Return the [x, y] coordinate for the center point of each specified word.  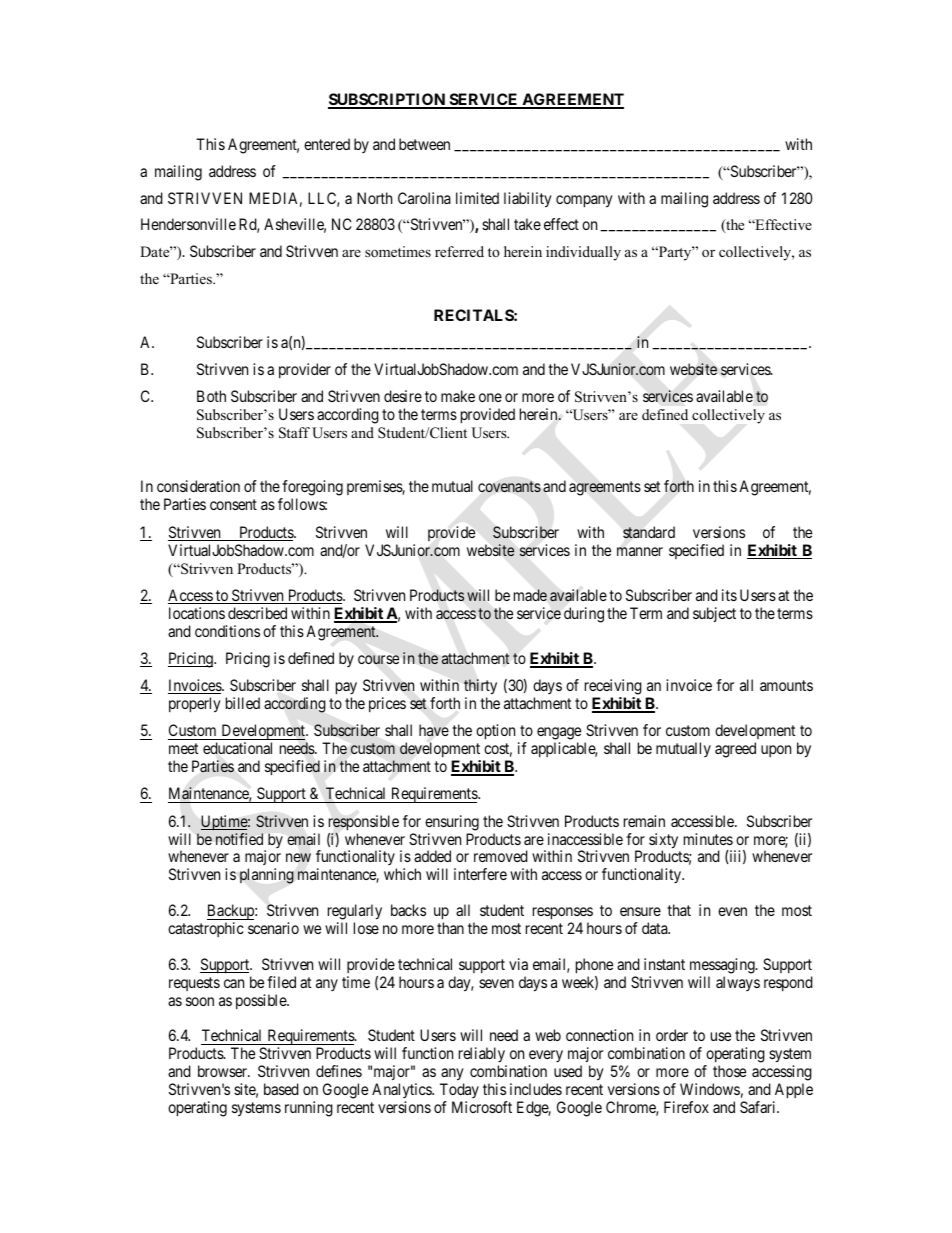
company [584, 201]
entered [327, 144]
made [530, 595]
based [281, 1089]
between [424, 144]
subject [714, 614]
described [257, 613]
